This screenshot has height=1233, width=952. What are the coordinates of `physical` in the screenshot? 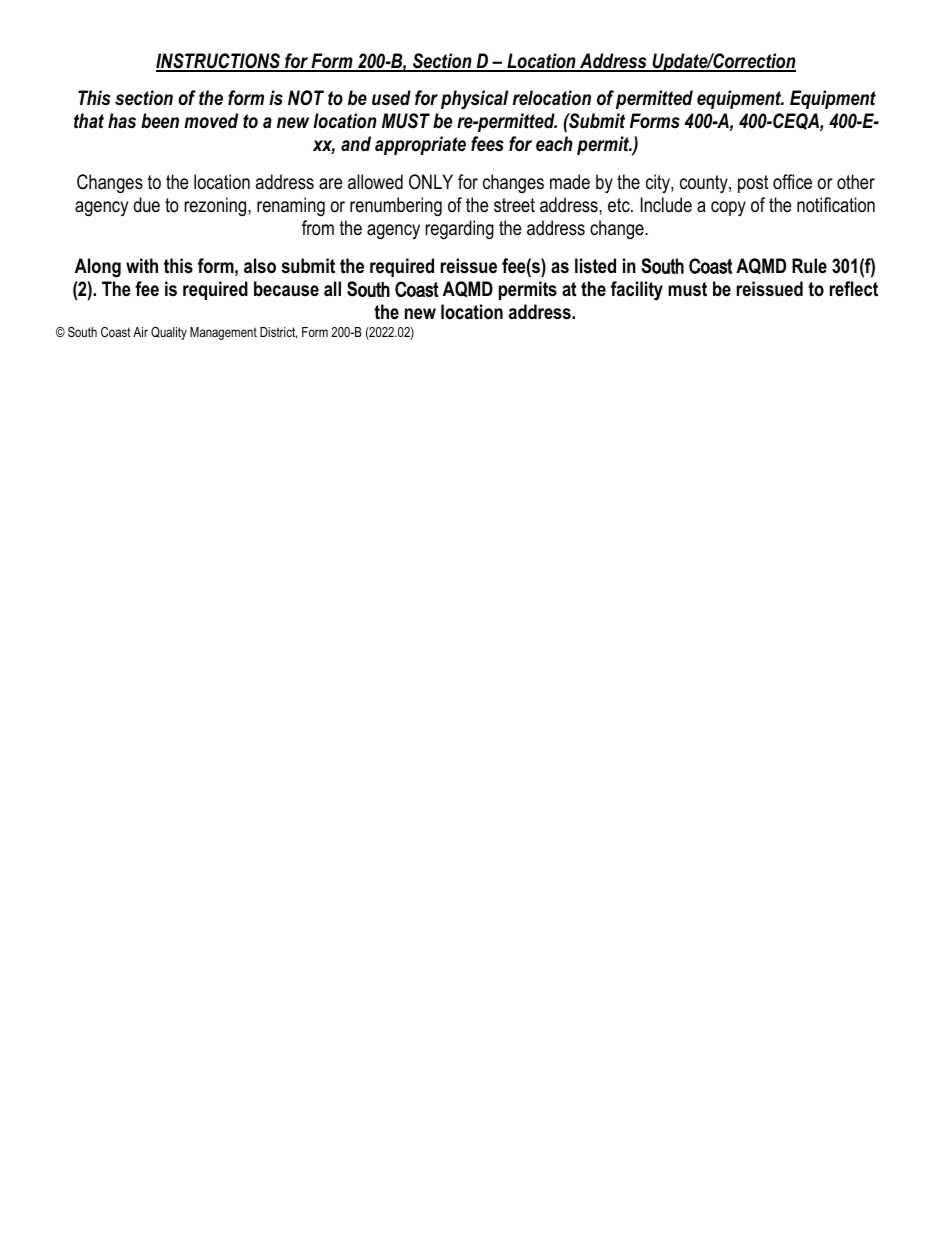 It's located at (474, 99).
